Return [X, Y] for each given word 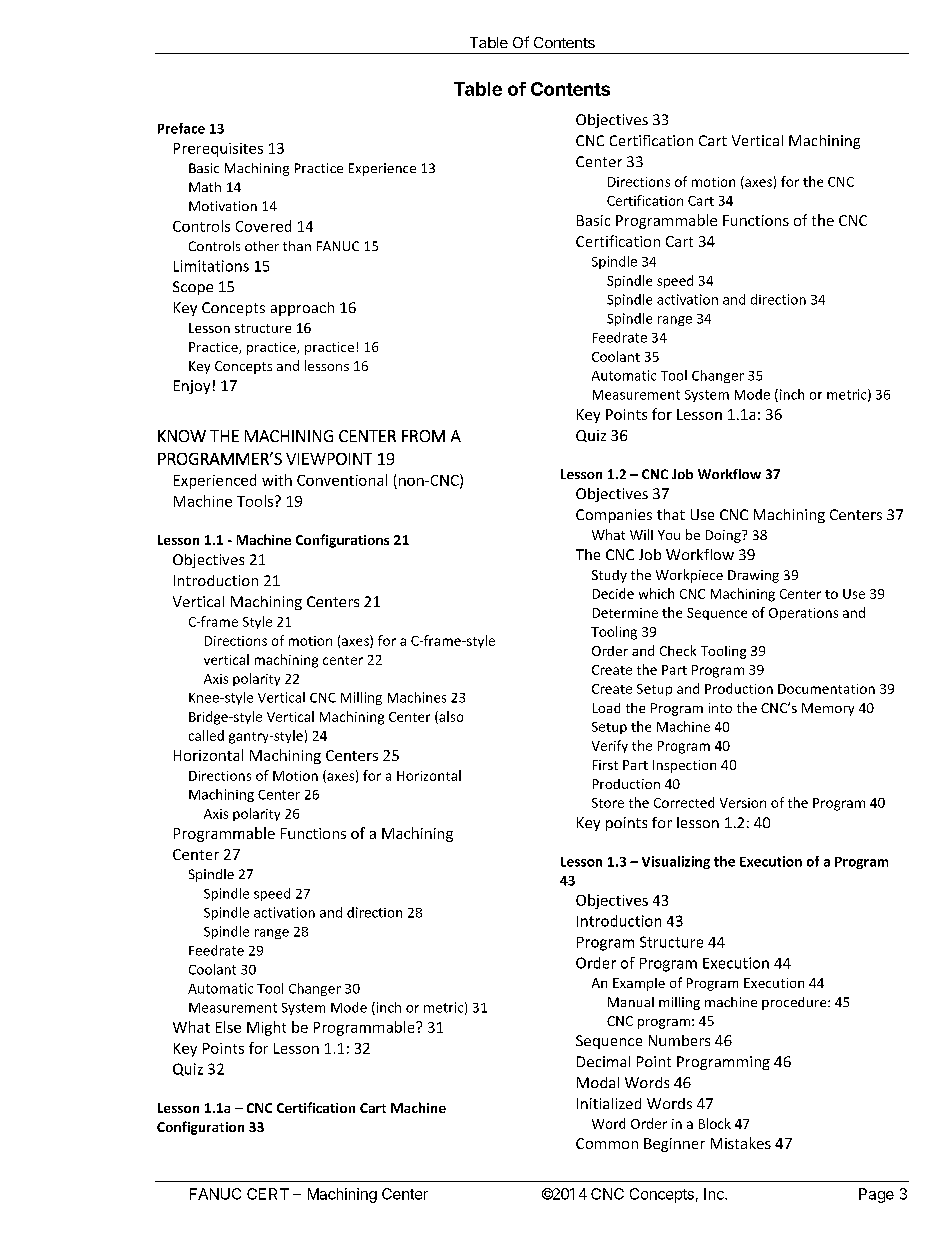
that [671, 514]
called [206, 735]
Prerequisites [218, 150]
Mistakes [741, 1143]
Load [606, 708]
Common [607, 1143]
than [297, 246]
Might [266, 1028]
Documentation [826, 689]
